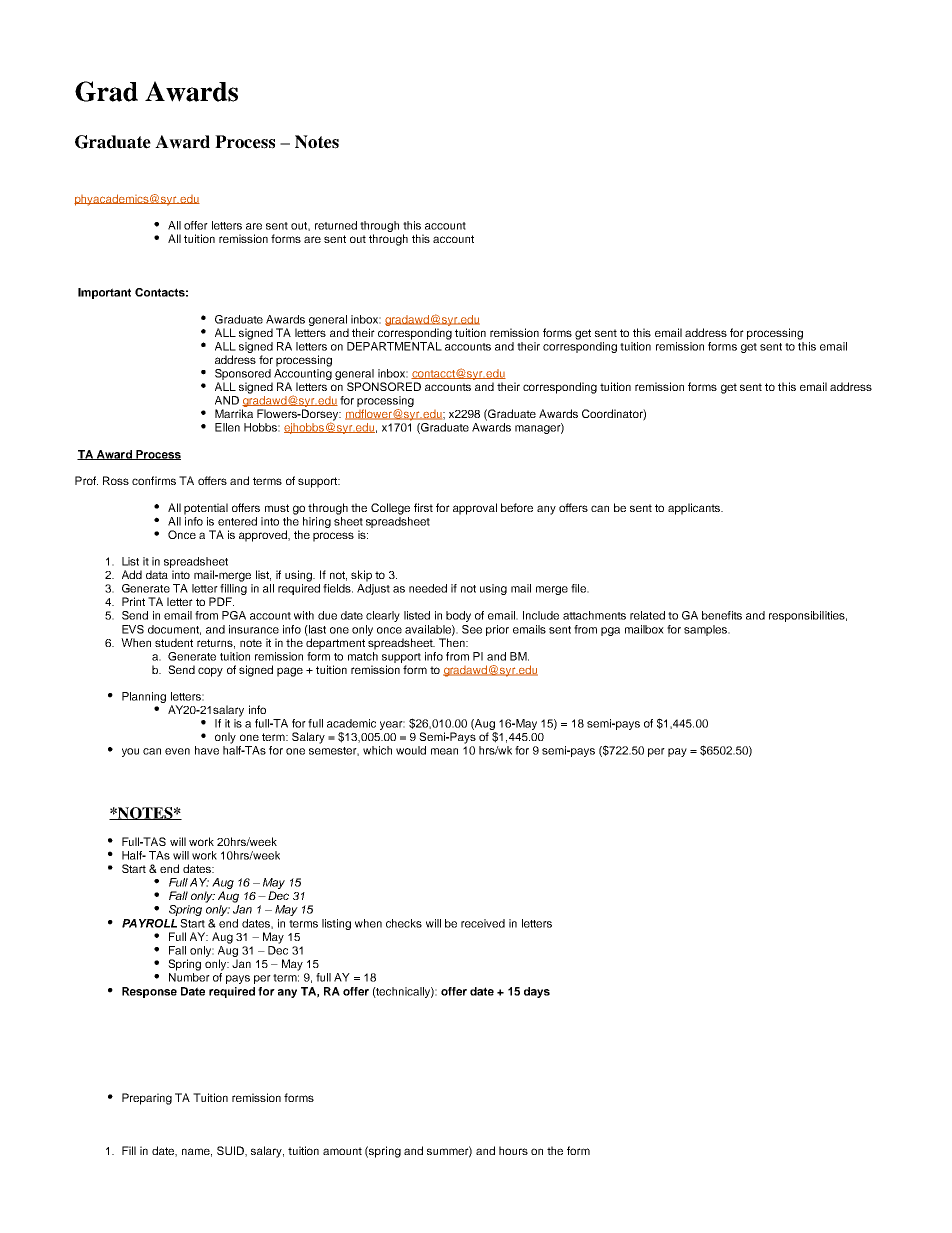 The width and height of the image is (952, 1233). I want to click on Planning, so click(144, 697).
